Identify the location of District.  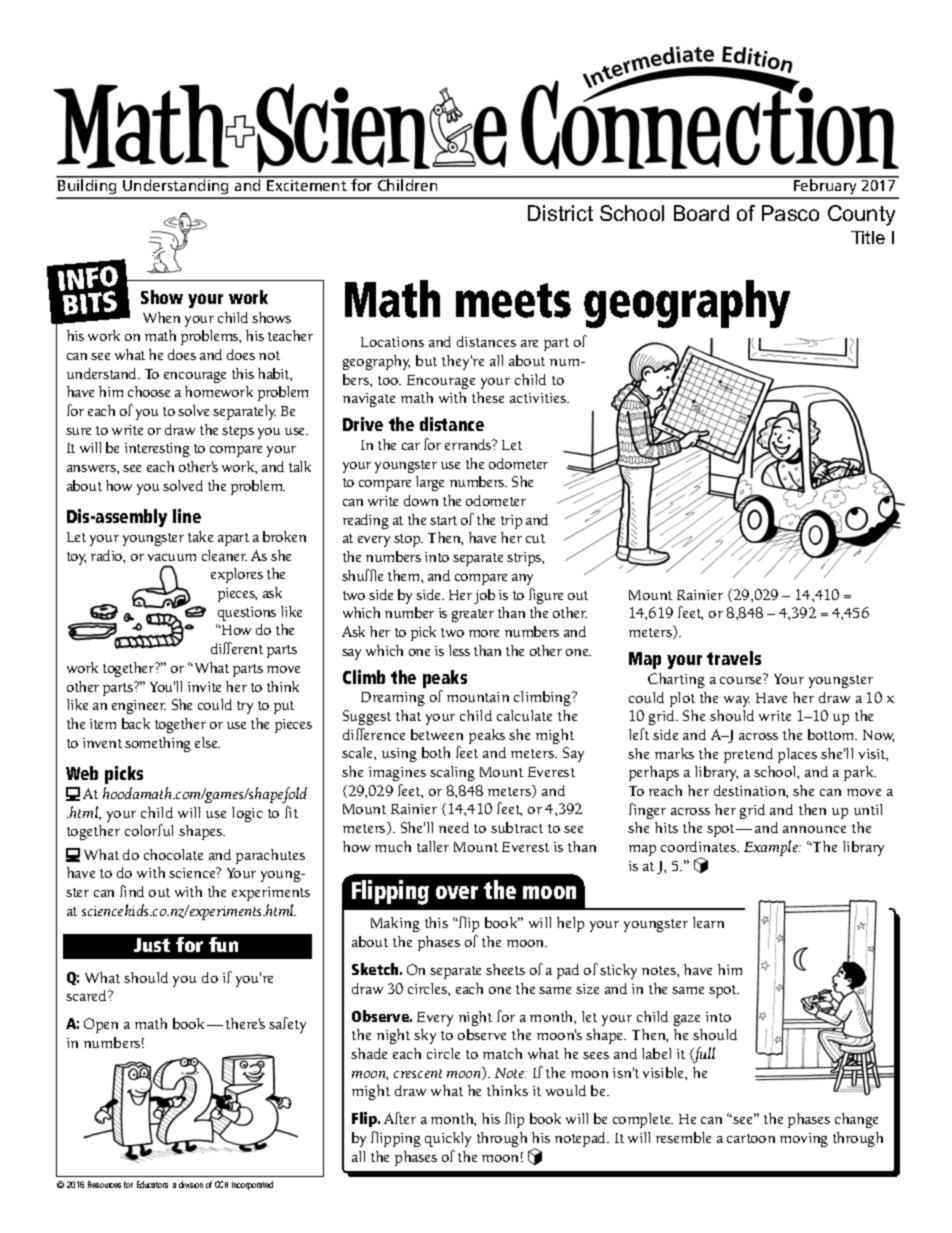
(560, 213).
